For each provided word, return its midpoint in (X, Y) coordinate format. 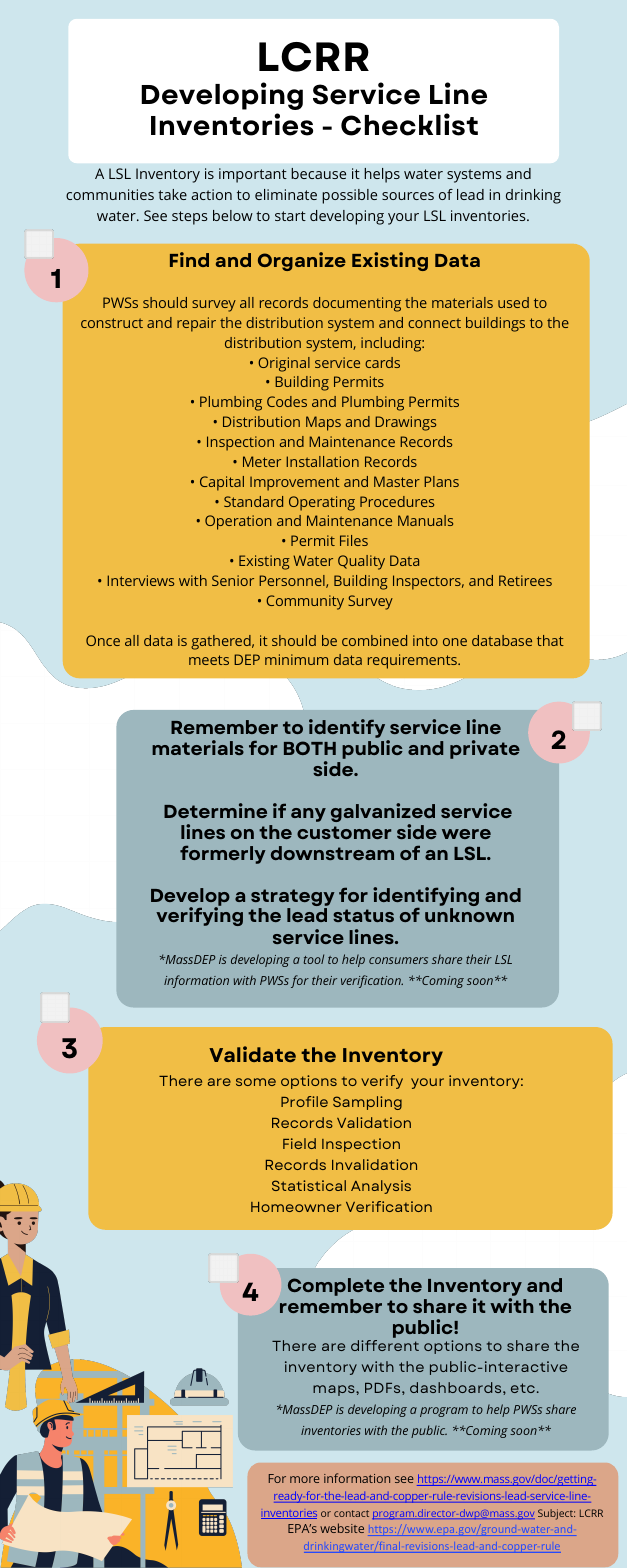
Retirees (525, 580)
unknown (469, 915)
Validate (252, 1054)
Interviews (140, 580)
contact (351, 1513)
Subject (556, 1514)
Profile (304, 1101)
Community (305, 602)
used (513, 302)
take (172, 194)
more (305, 1479)
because (318, 173)
